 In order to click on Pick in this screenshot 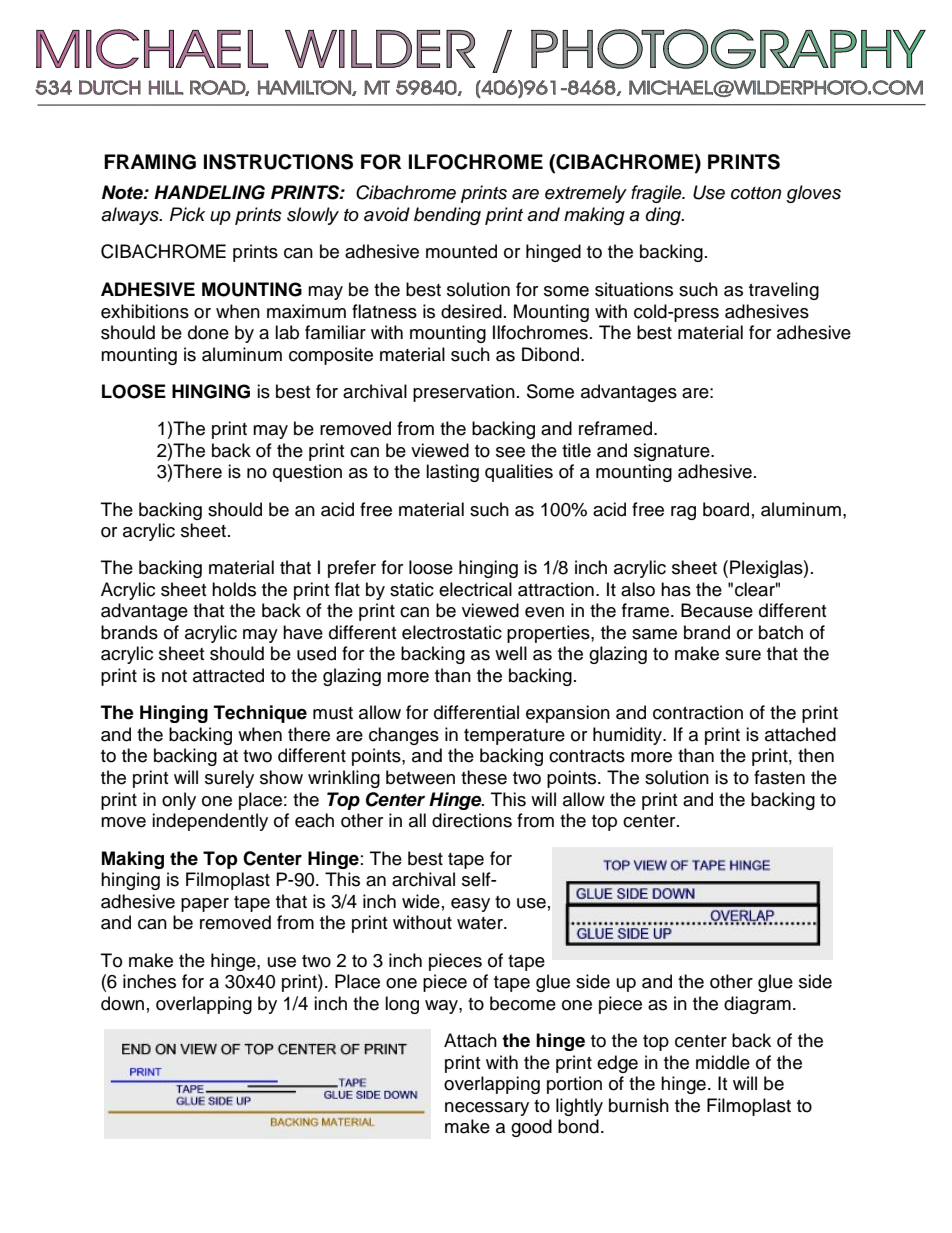, I will do `click(187, 214)`.
